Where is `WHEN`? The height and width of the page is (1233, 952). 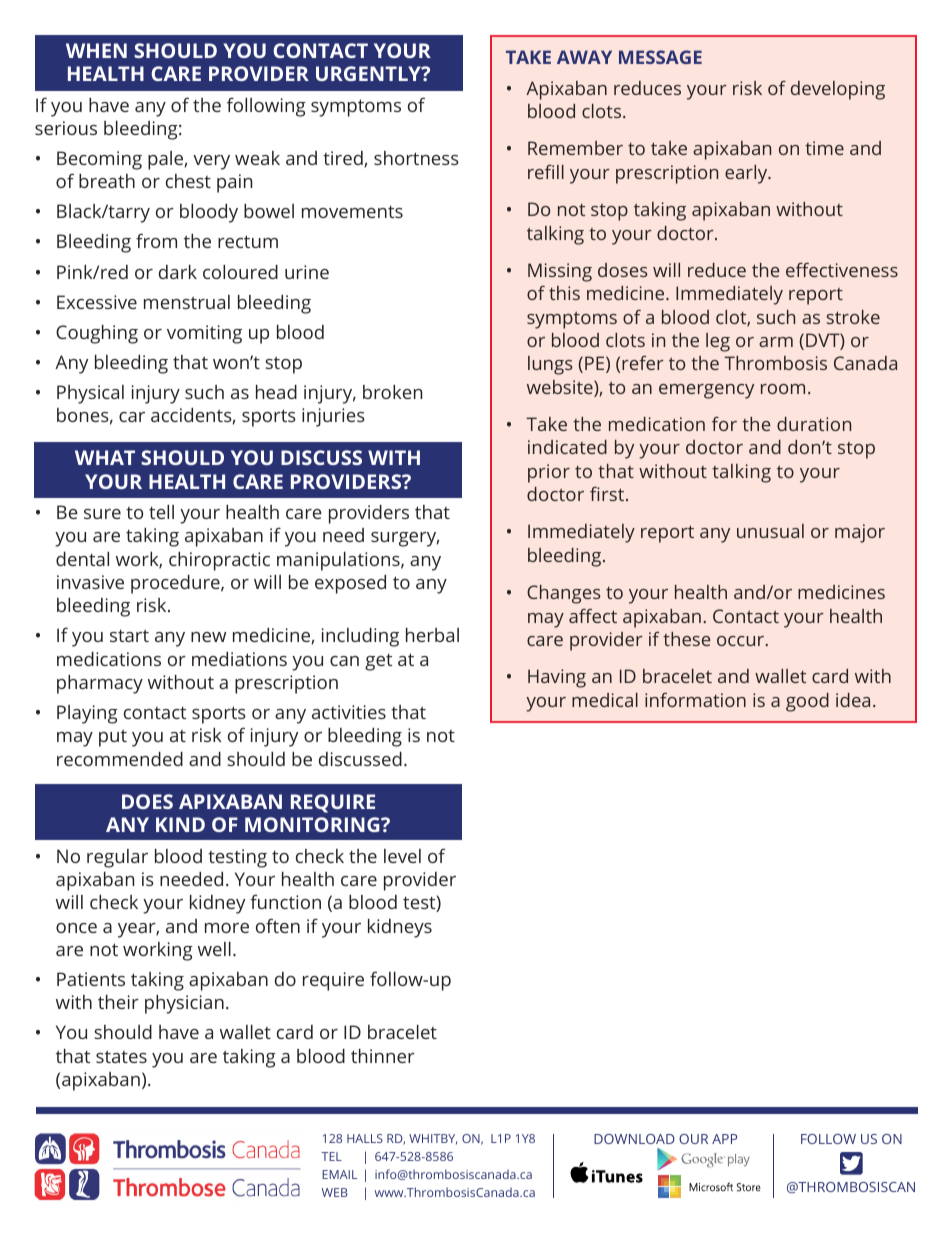 WHEN is located at coordinates (96, 50).
